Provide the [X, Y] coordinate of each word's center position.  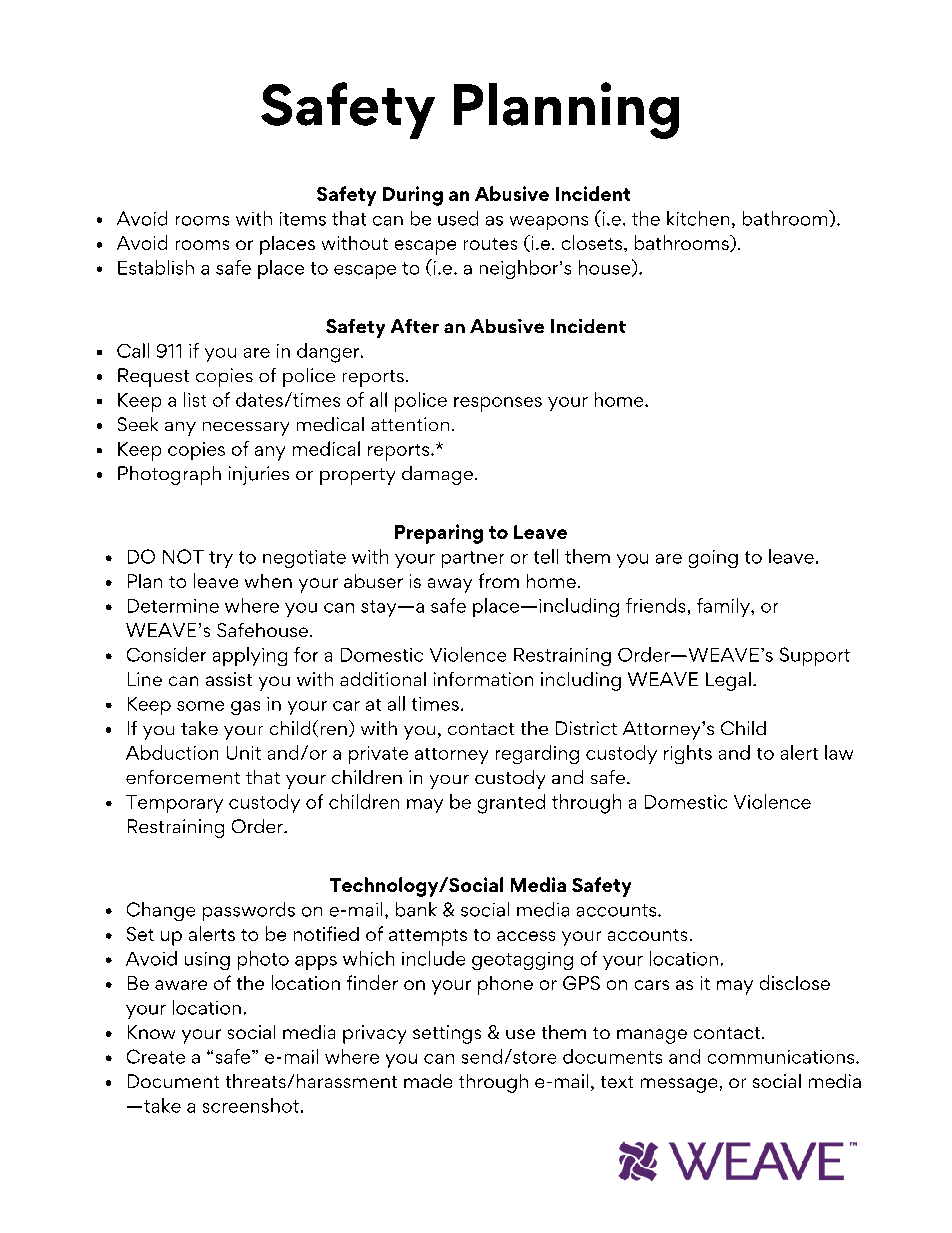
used [458, 218]
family [724, 607]
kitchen [698, 218]
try [221, 559]
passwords [249, 911]
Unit [244, 753]
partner [473, 559]
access [526, 936]
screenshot [251, 1105]
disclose [795, 982]
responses [498, 404]
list [195, 399]
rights [688, 754]
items [303, 219]
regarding [537, 754]
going [713, 559]
